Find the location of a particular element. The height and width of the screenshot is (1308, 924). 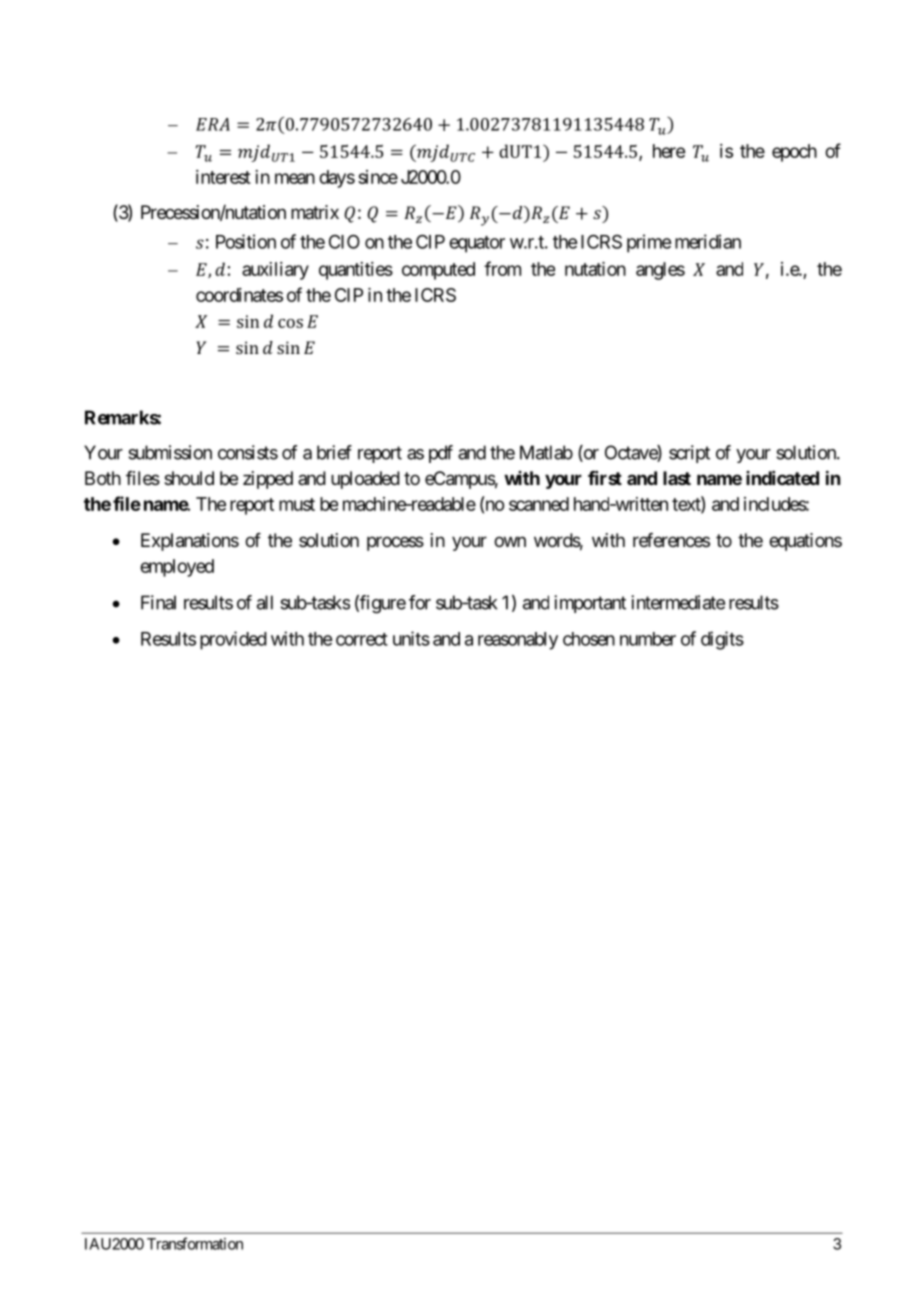

last is located at coordinates (677, 478).
